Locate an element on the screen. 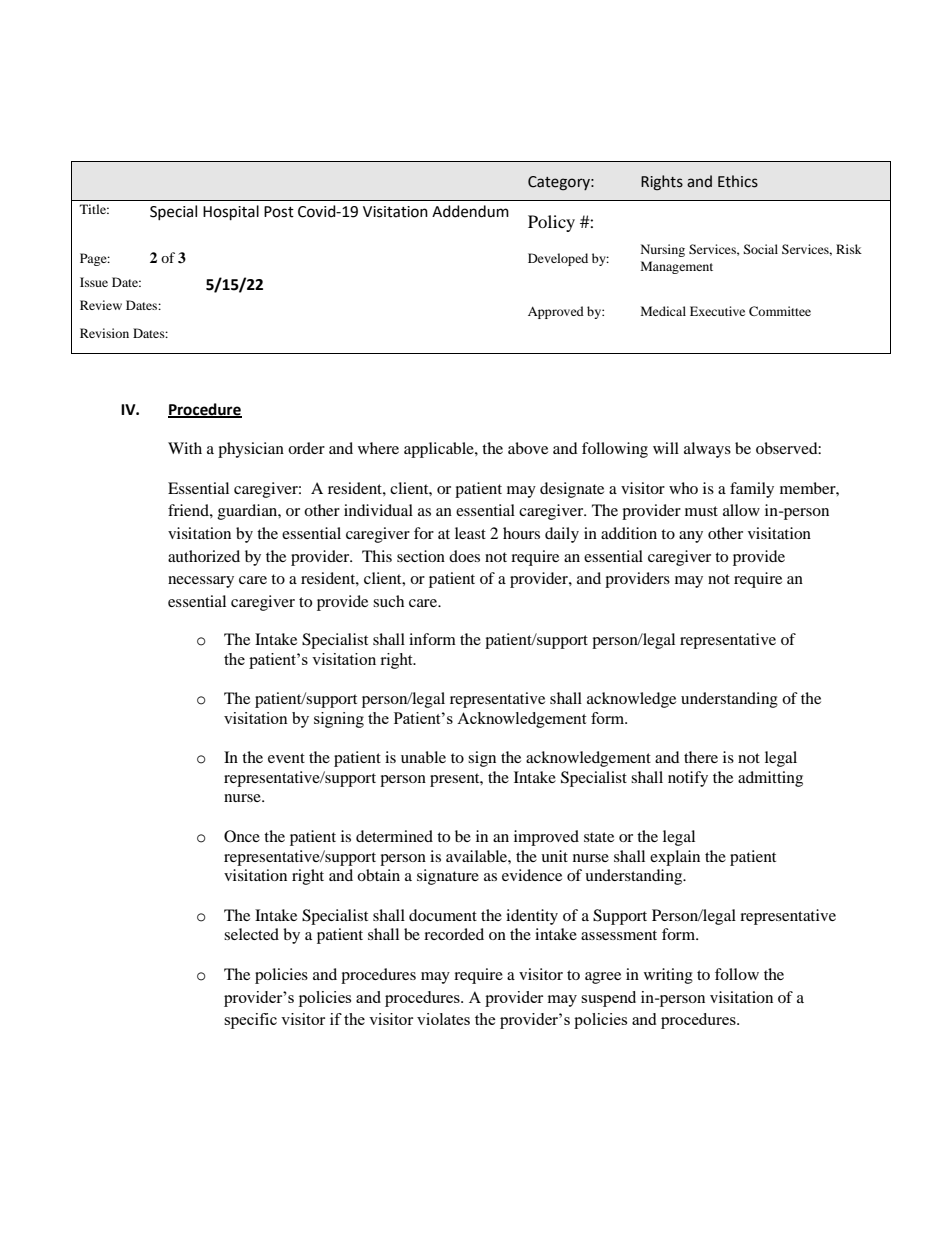 Image resolution: width=952 pixels, height=1233 pixels. Addendum is located at coordinates (470, 211).
